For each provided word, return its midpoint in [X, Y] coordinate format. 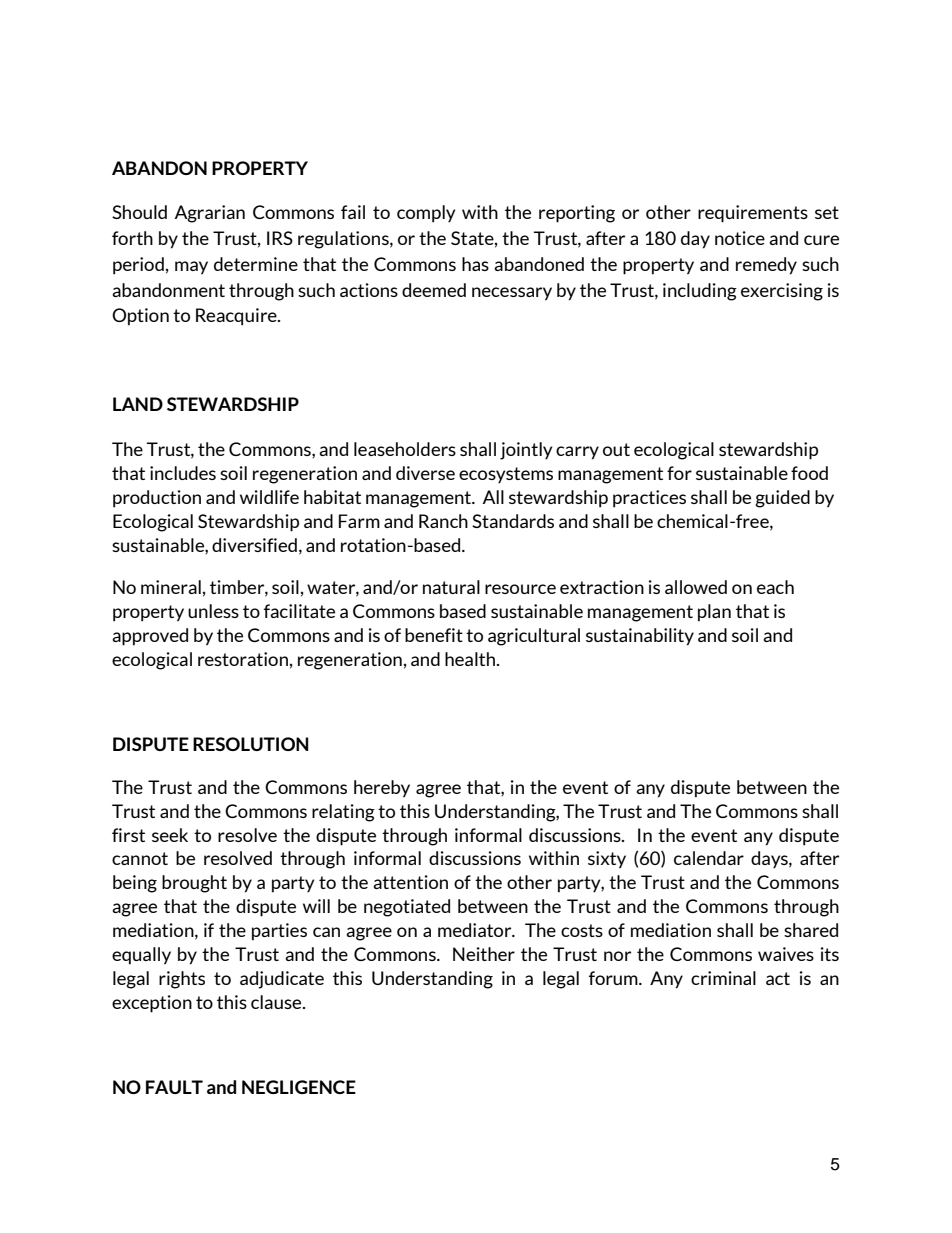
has [475, 264]
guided [782, 499]
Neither [484, 954]
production [157, 499]
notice [740, 238]
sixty [607, 860]
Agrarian [210, 214]
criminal [723, 978]
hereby [382, 789]
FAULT [174, 1087]
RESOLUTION [251, 744]
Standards [513, 521]
